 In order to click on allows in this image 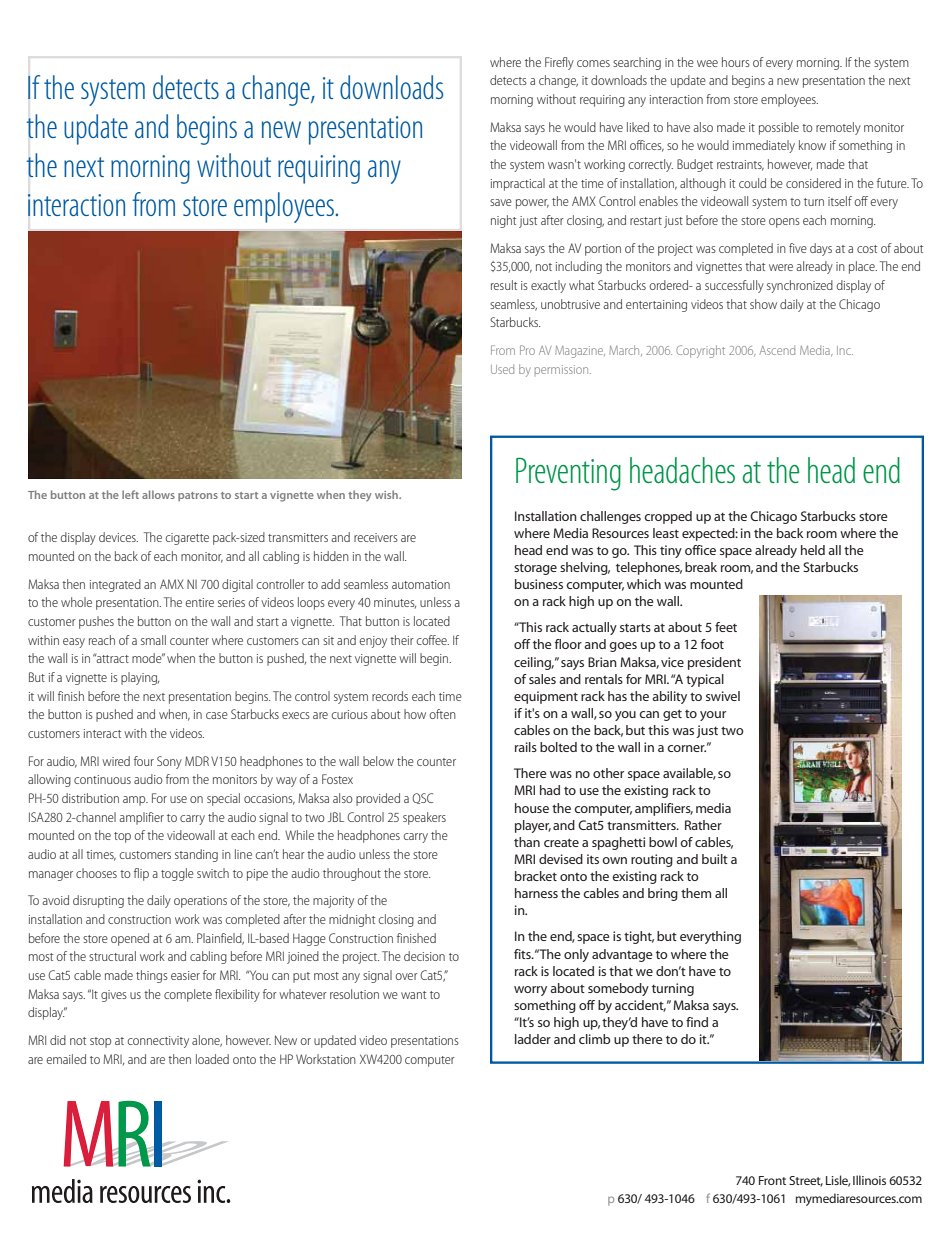, I will do `click(158, 494)`.
